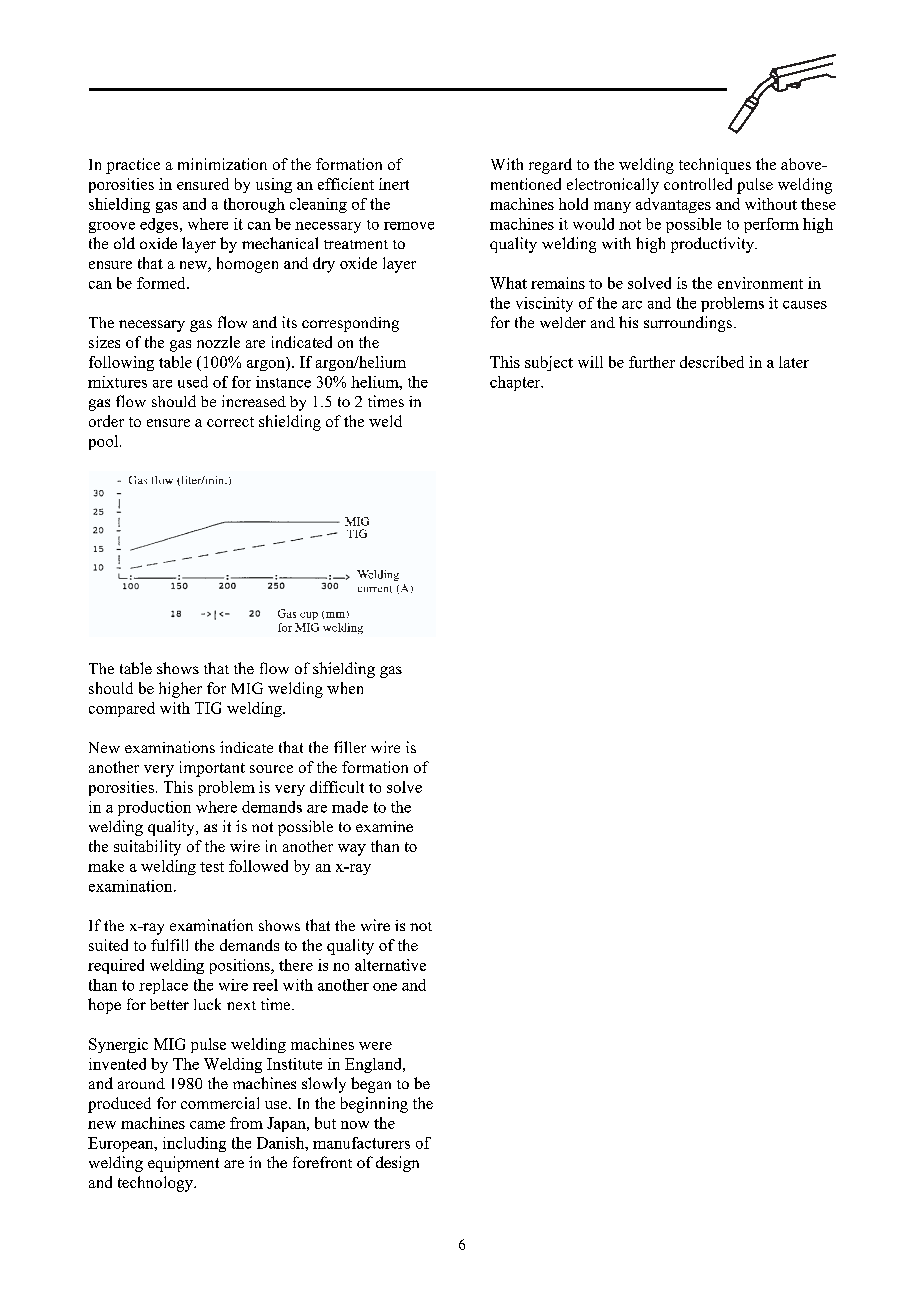 The height and width of the screenshot is (1308, 924). Describe the element at coordinates (397, 1164) in the screenshot. I see `design` at that location.
